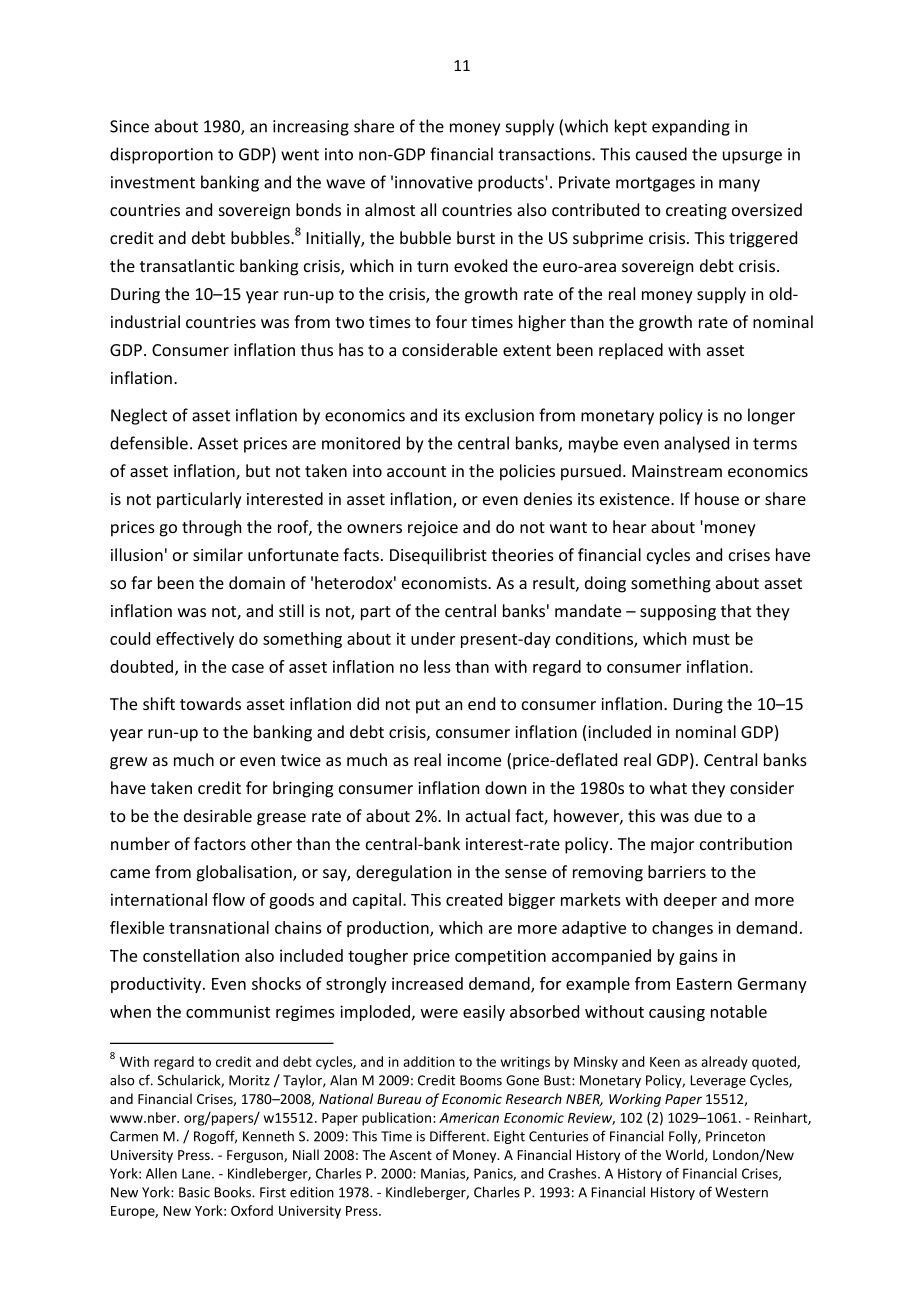 The image size is (924, 1308). I want to click on Ascent, so click(410, 1155).
